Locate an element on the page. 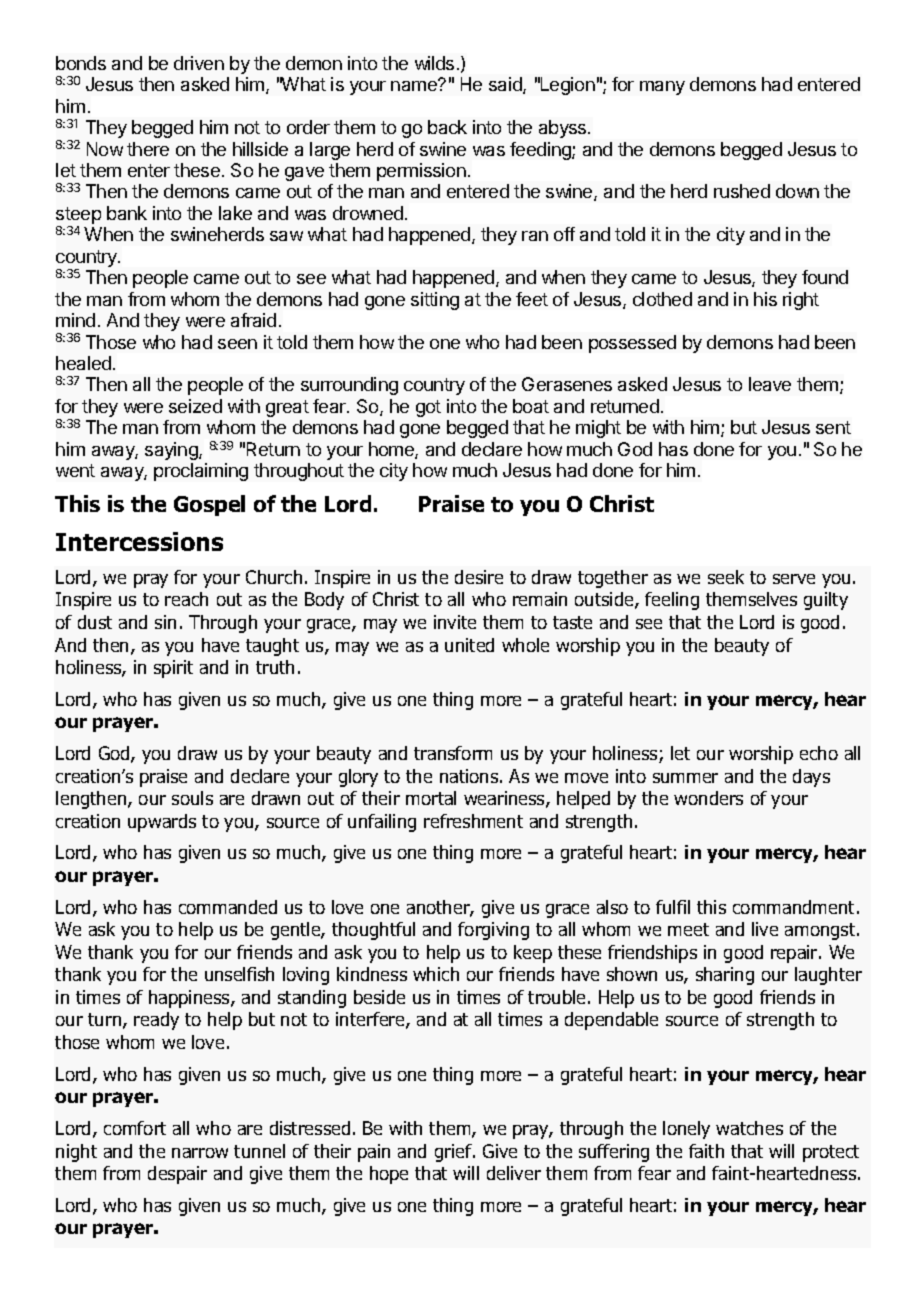 Image resolution: width=924 pixels, height=1308 pixels. mortal is located at coordinates (431, 798).
